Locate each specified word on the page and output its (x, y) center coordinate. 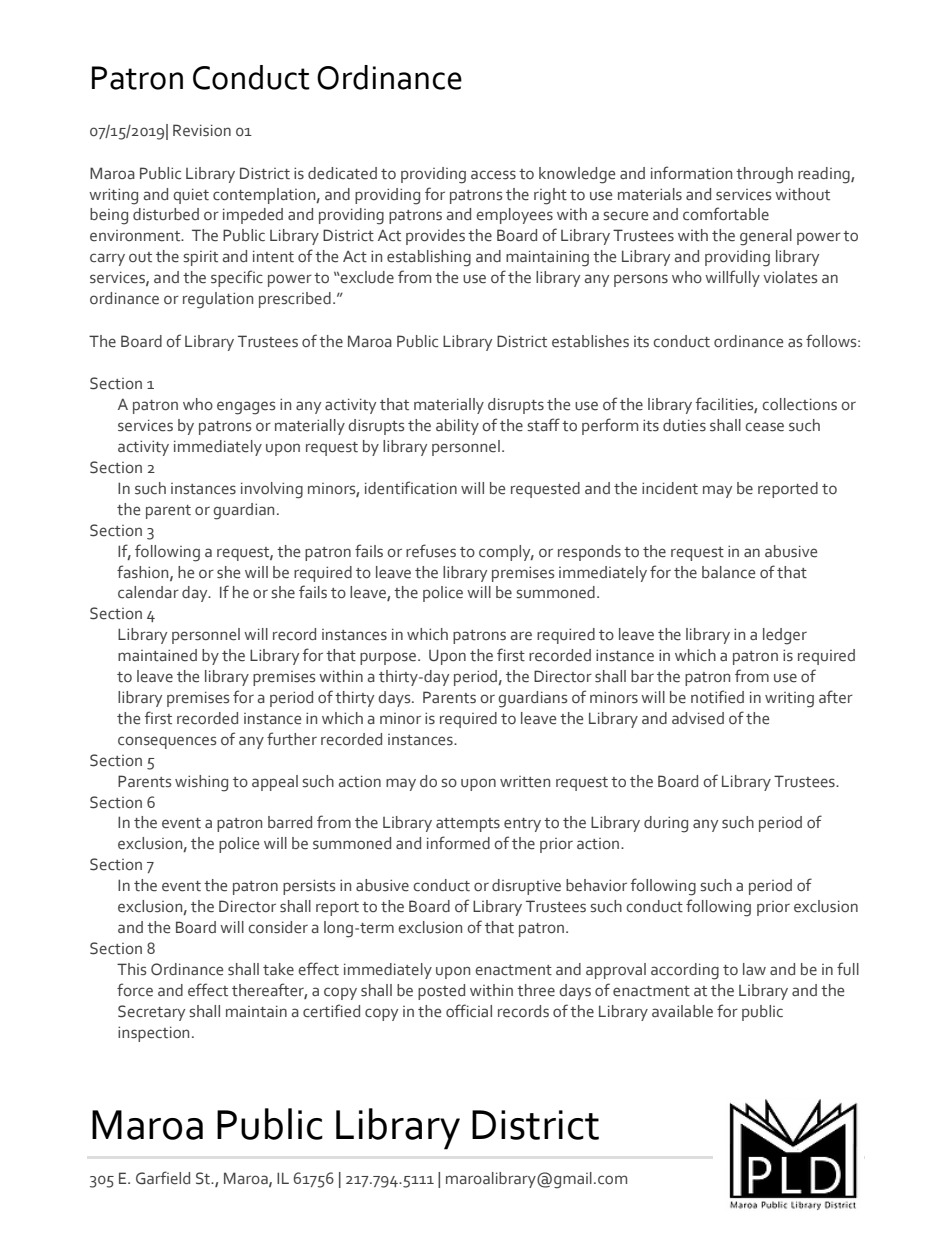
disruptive (526, 887)
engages (246, 408)
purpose (389, 658)
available (682, 1011)
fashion (144, 572)
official (469, 1010)
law (754, 969)
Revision (202, 130)
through (764, 175)
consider (278, 927)
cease (765, 427)
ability (457, 427)
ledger (785, 636)
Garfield (163, 1178)
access (493, 175)
